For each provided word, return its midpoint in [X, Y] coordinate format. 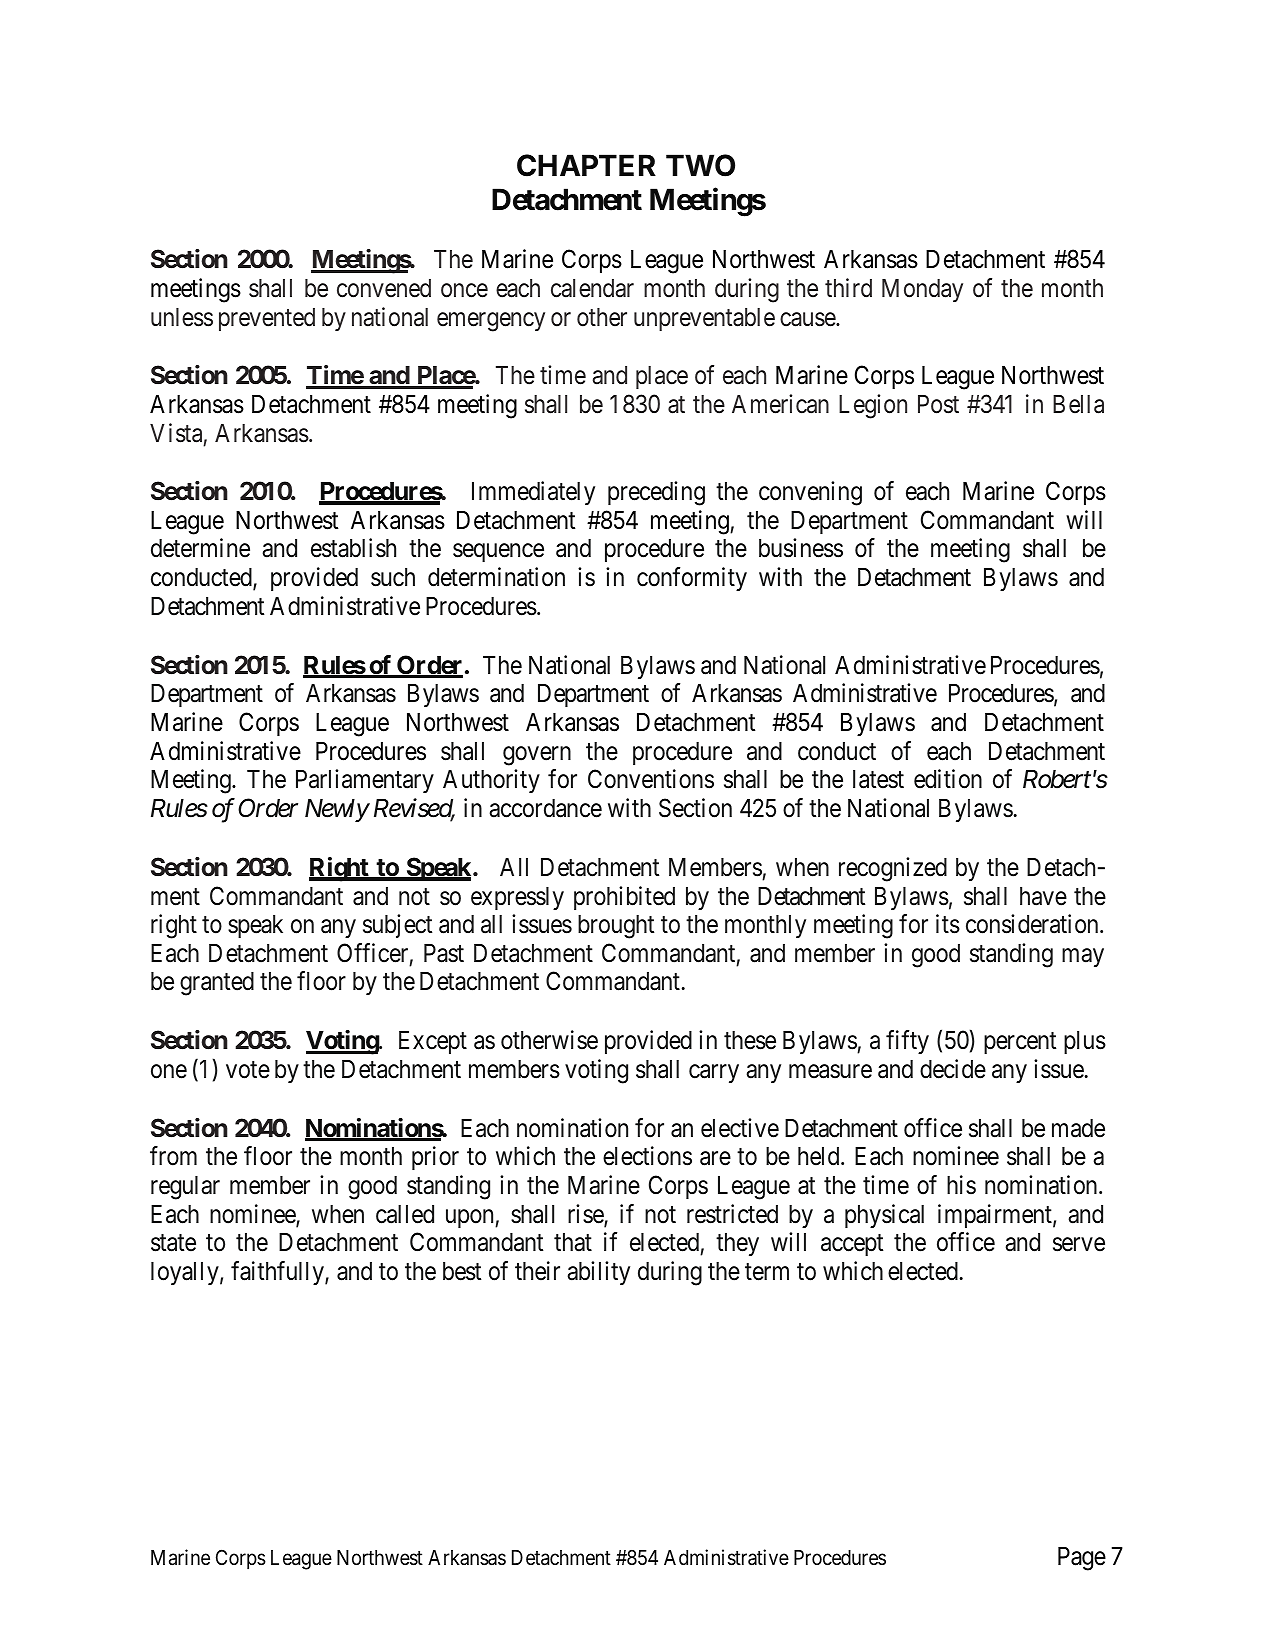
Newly [337, 810]
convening [810, 493]
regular [185, 1188]
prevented [267, 319]
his [961, 1185]
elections [647, 1156]
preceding [656, 493]
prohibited [624, 898]
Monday [922, 290]
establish [353, 548]
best [462, 1271]
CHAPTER [586, 165]
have [1043, 896]
